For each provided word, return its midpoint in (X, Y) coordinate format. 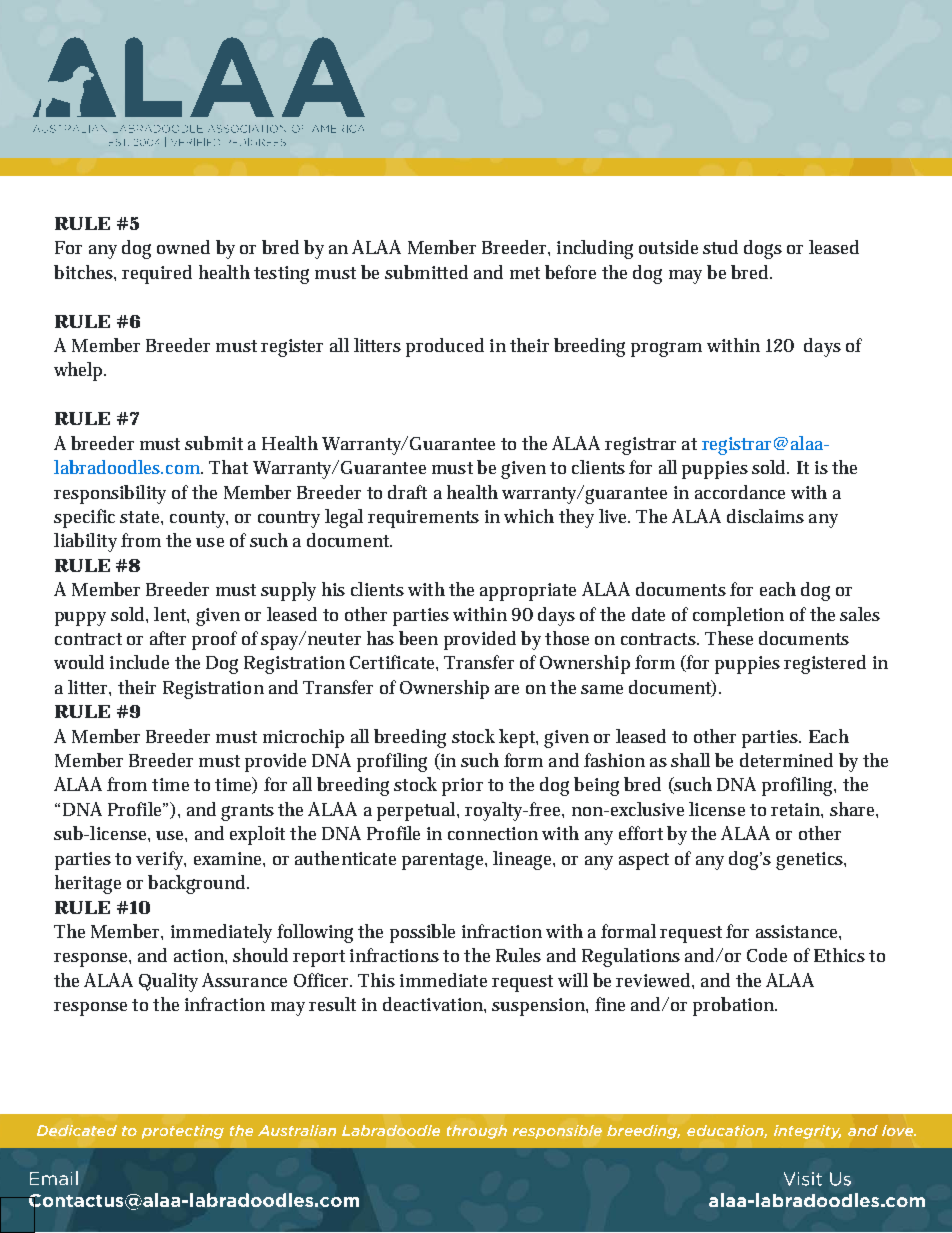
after (168, 638)
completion (738, 616)
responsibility (110, 494)
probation (734, 1006)
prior (462, 787)
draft (407, 492)
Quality (168, 982)
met (525, 273)
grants (247, 812)
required (157, 274)
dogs (763, 249)
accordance (740, 492)
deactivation (434, 1004)
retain (796, 809)
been (418, 638)
